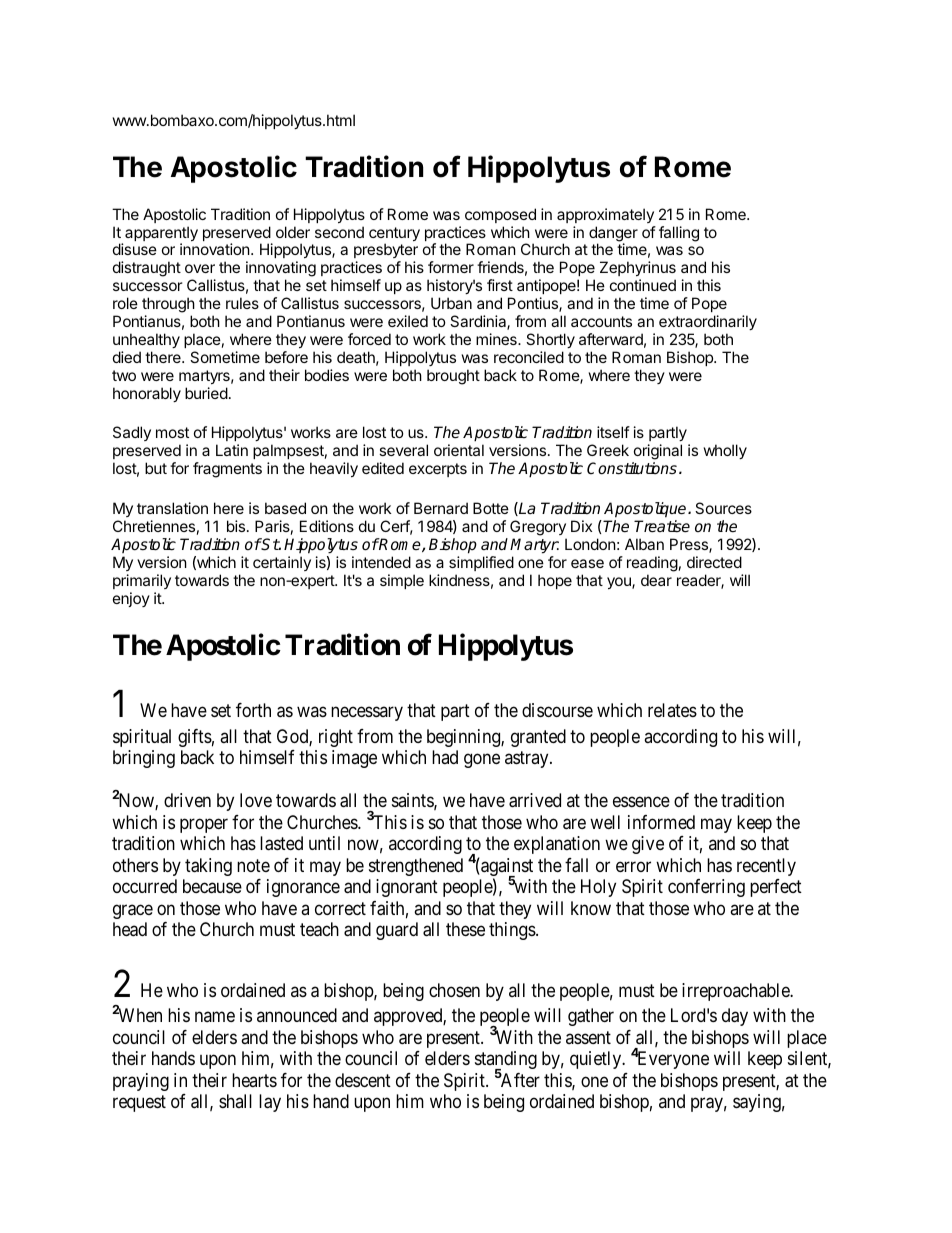 The image size is (952, 1233). What do you see at coordinates (451, 267) in the screenshot?
I see `former` at bounding box center [451, 267].
